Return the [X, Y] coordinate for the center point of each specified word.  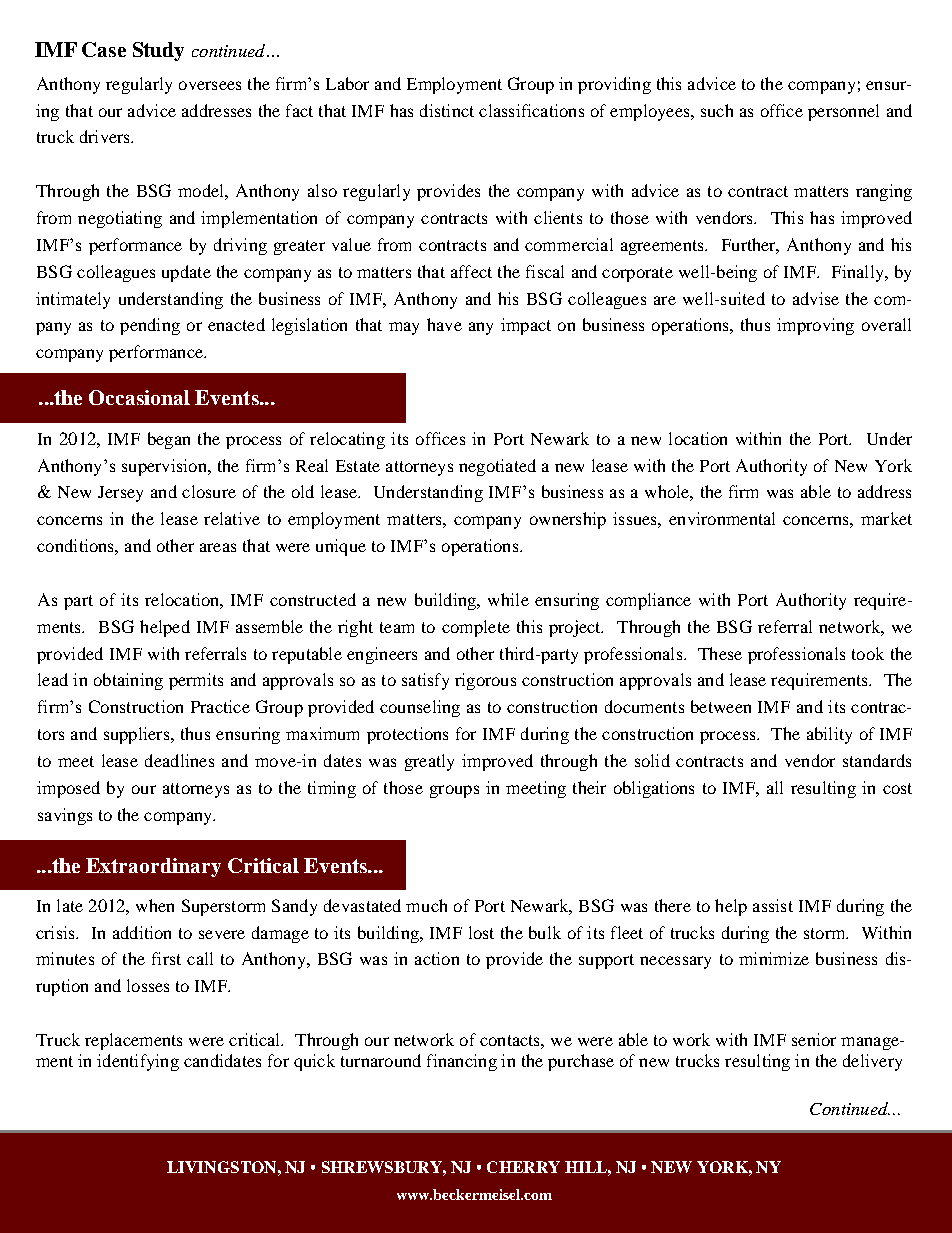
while [508, 599]
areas [218, 547]
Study [158, 51]
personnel [843, 112]
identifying [138, 1062]
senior [814, 1039]
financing [462, 1062]
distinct [447, 110]
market [886, 518]
